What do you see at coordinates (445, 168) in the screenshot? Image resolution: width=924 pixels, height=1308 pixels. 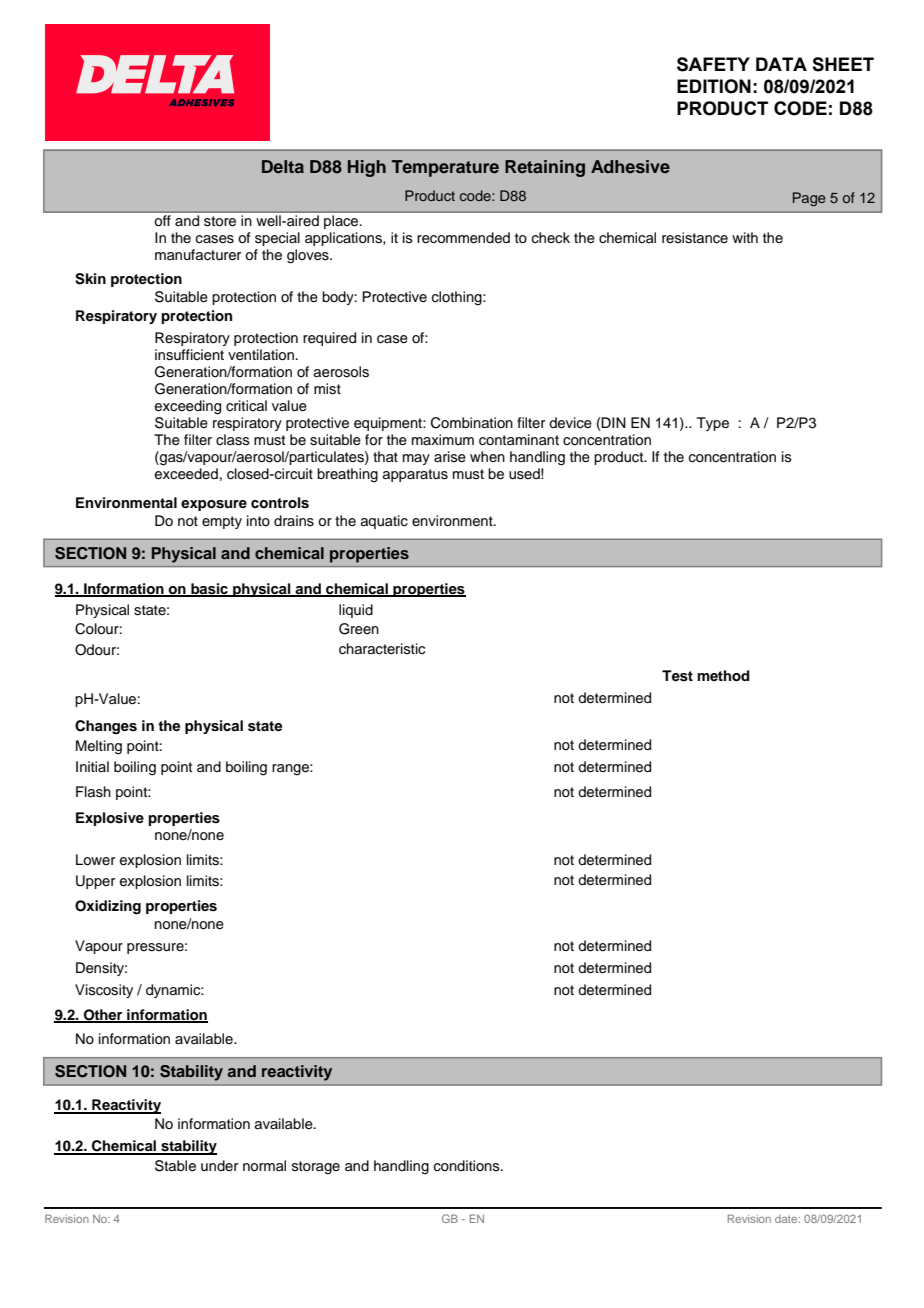 I see `Temperature` at bounding box center [445, 168].
